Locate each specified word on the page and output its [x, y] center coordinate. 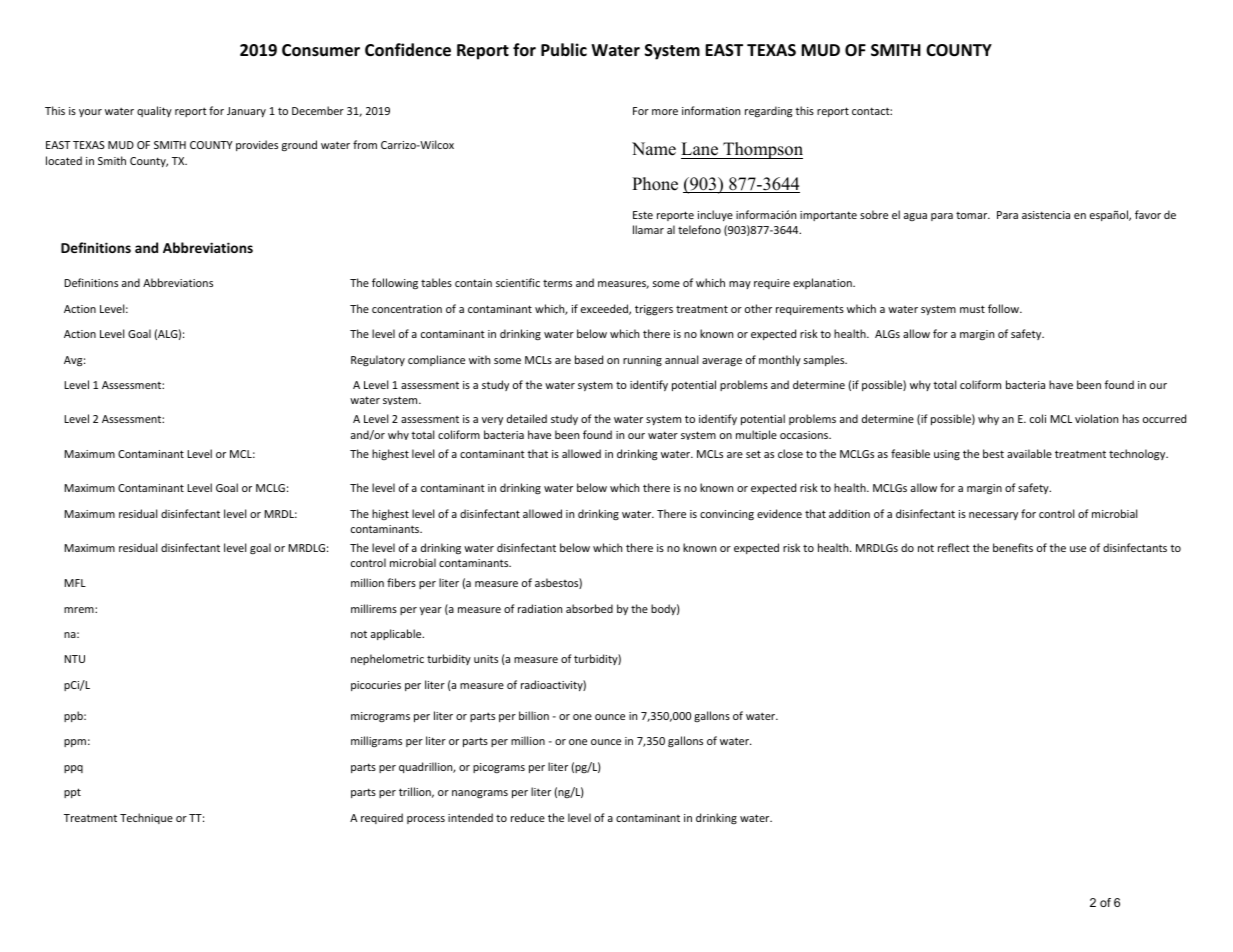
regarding [768, 112]
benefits [1013, 547]
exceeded [605, 309]
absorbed [589, 608]
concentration [407, 309]
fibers [401, 582]
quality [154, 111]
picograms [499, 768]
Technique [146, 818]
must [972, 309]
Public [564, 49]
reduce [528, 817]
